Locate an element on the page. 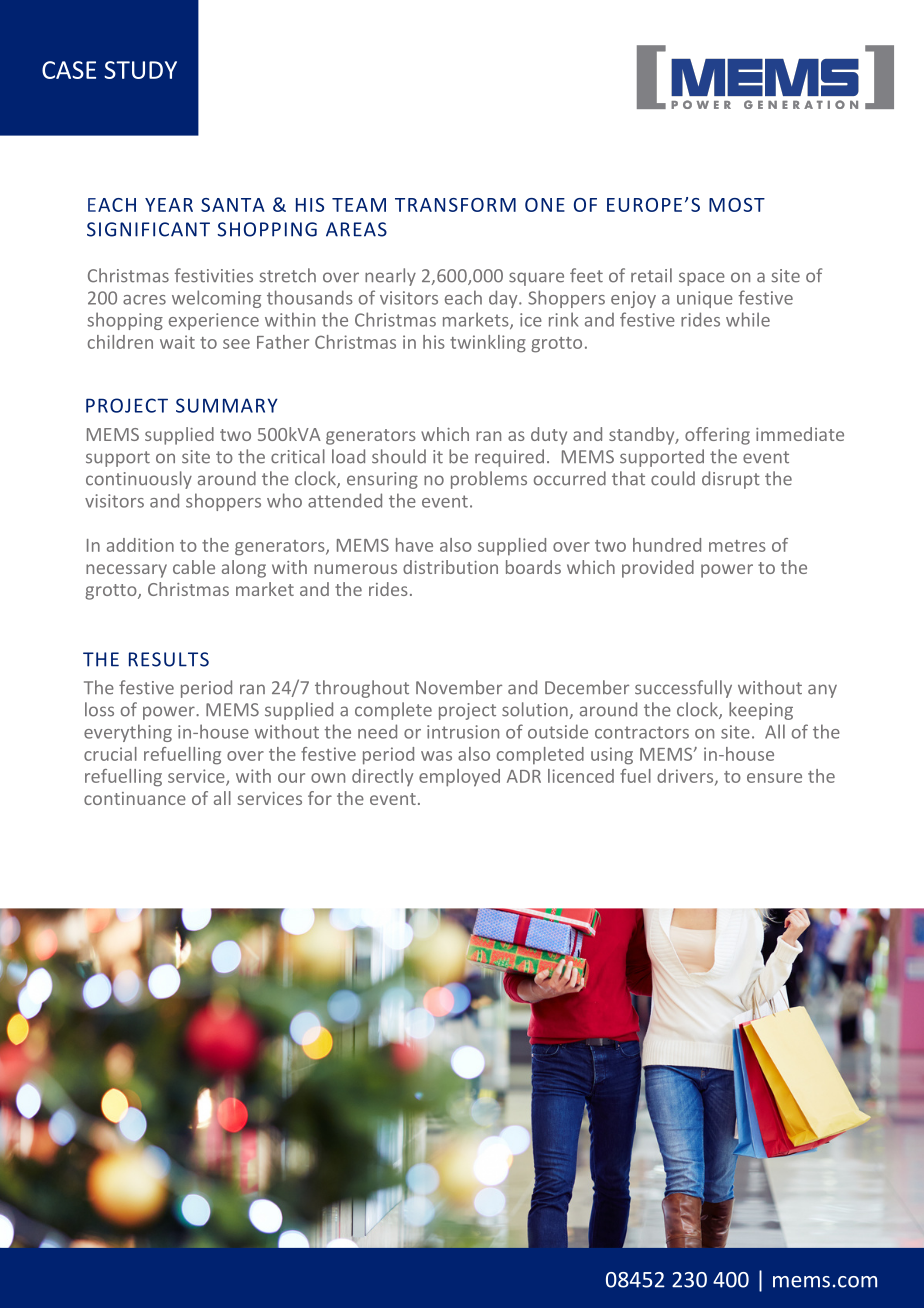 The width and height of the document is (924, 1308). while is located at coordinates (748, 319).
